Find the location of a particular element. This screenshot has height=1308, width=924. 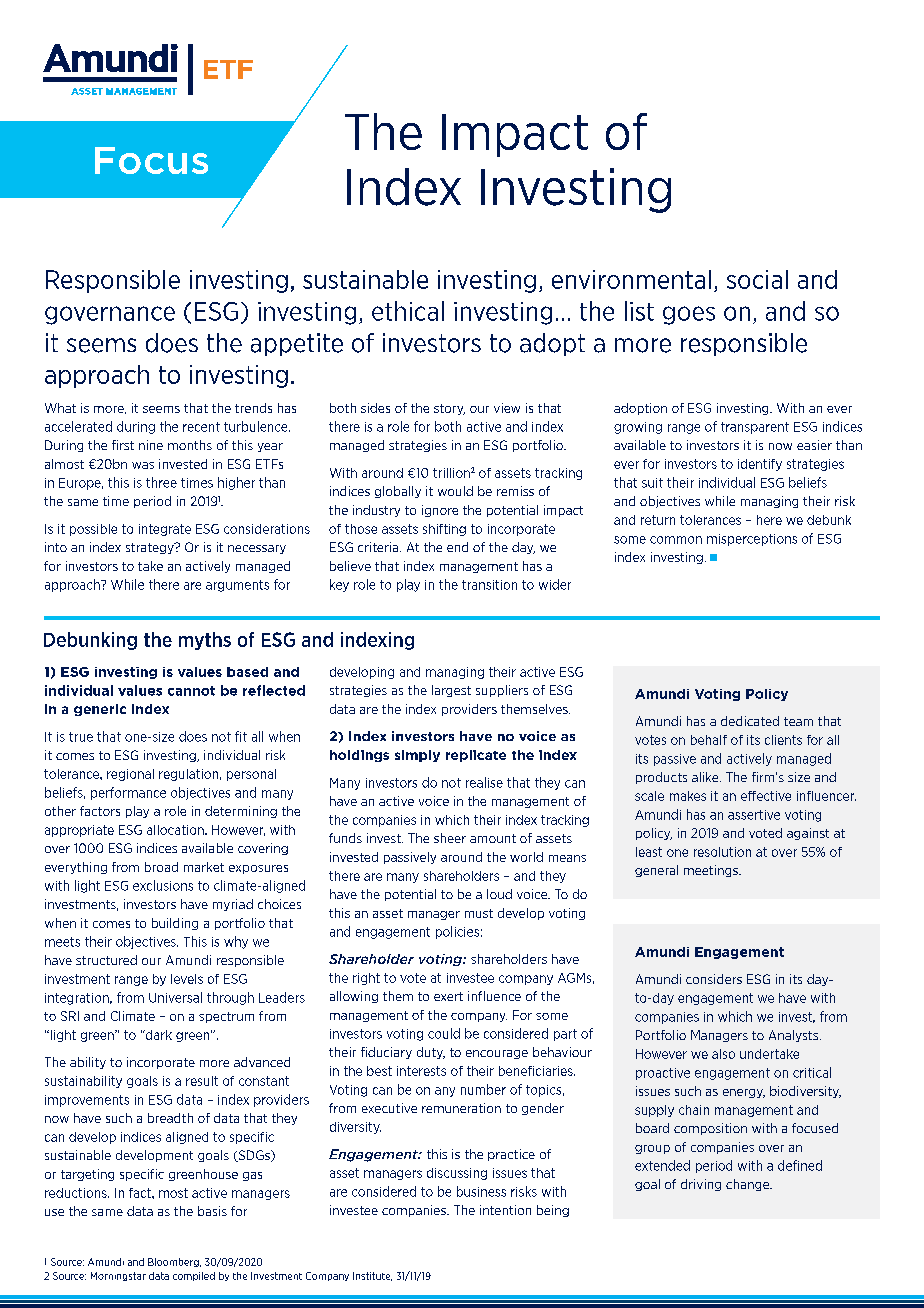

considers is located at coordinates (714, 979).
